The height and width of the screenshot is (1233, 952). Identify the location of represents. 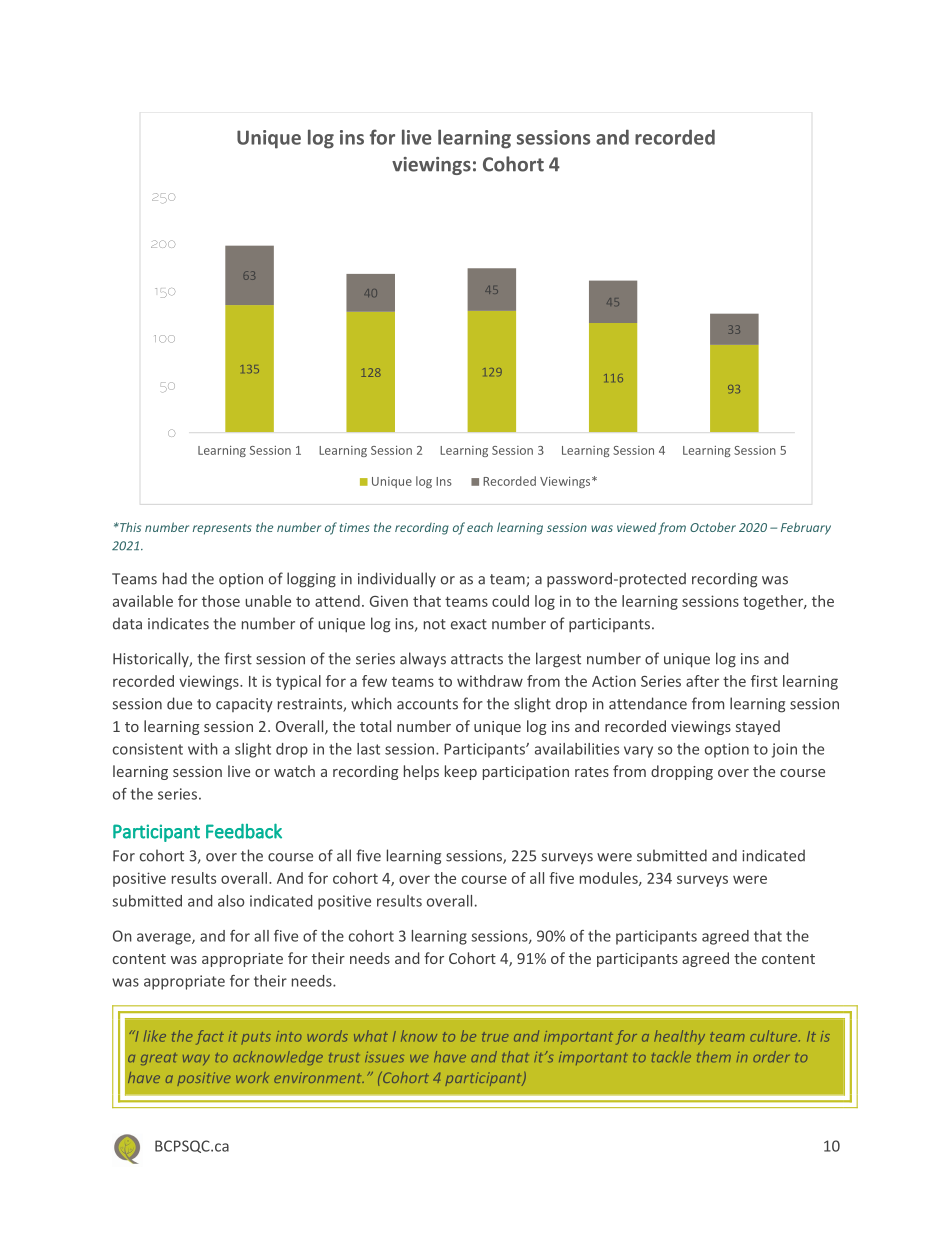
(222, 529).
